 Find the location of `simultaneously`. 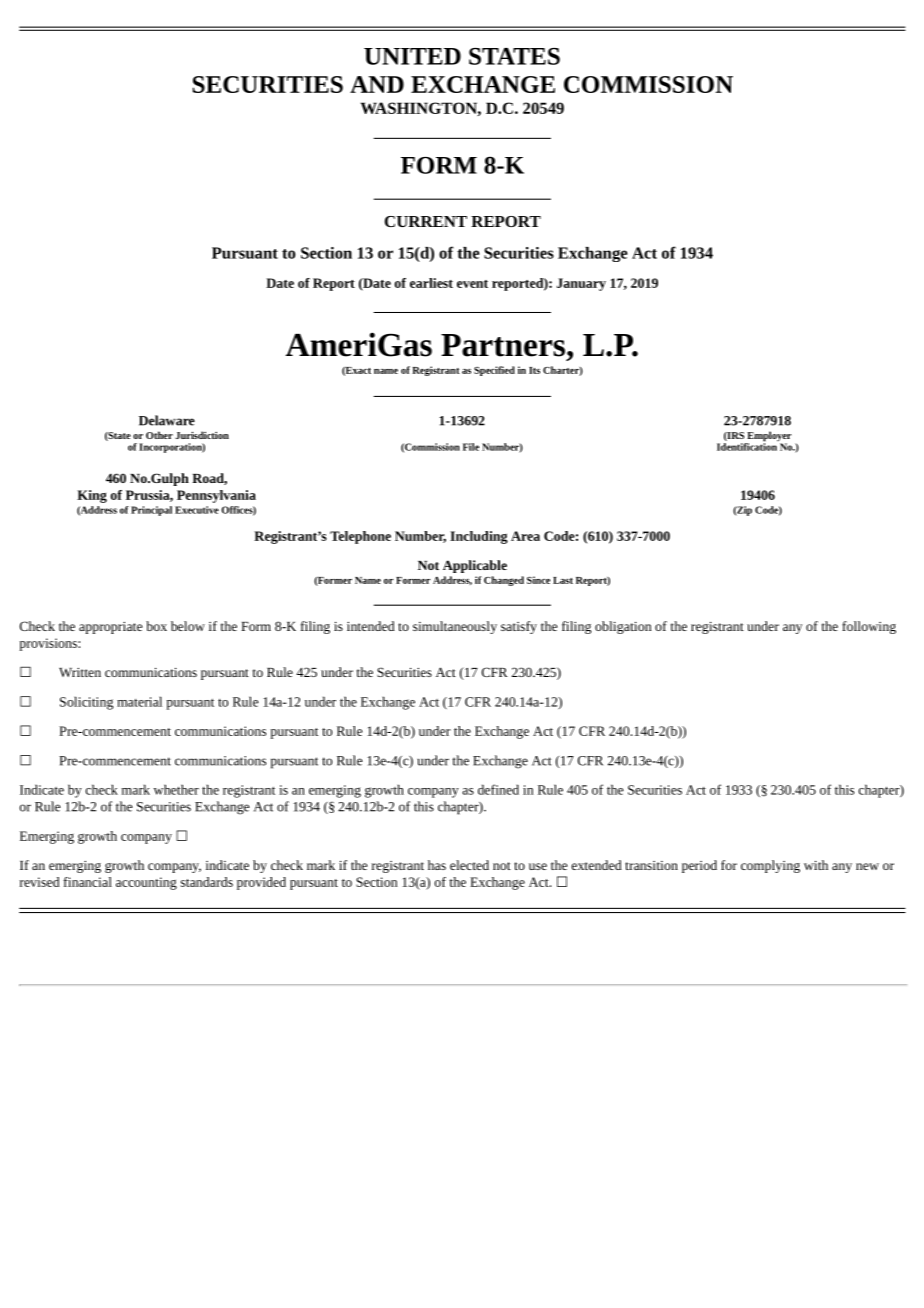

simultaneously is located at coordinates (455, 627).
